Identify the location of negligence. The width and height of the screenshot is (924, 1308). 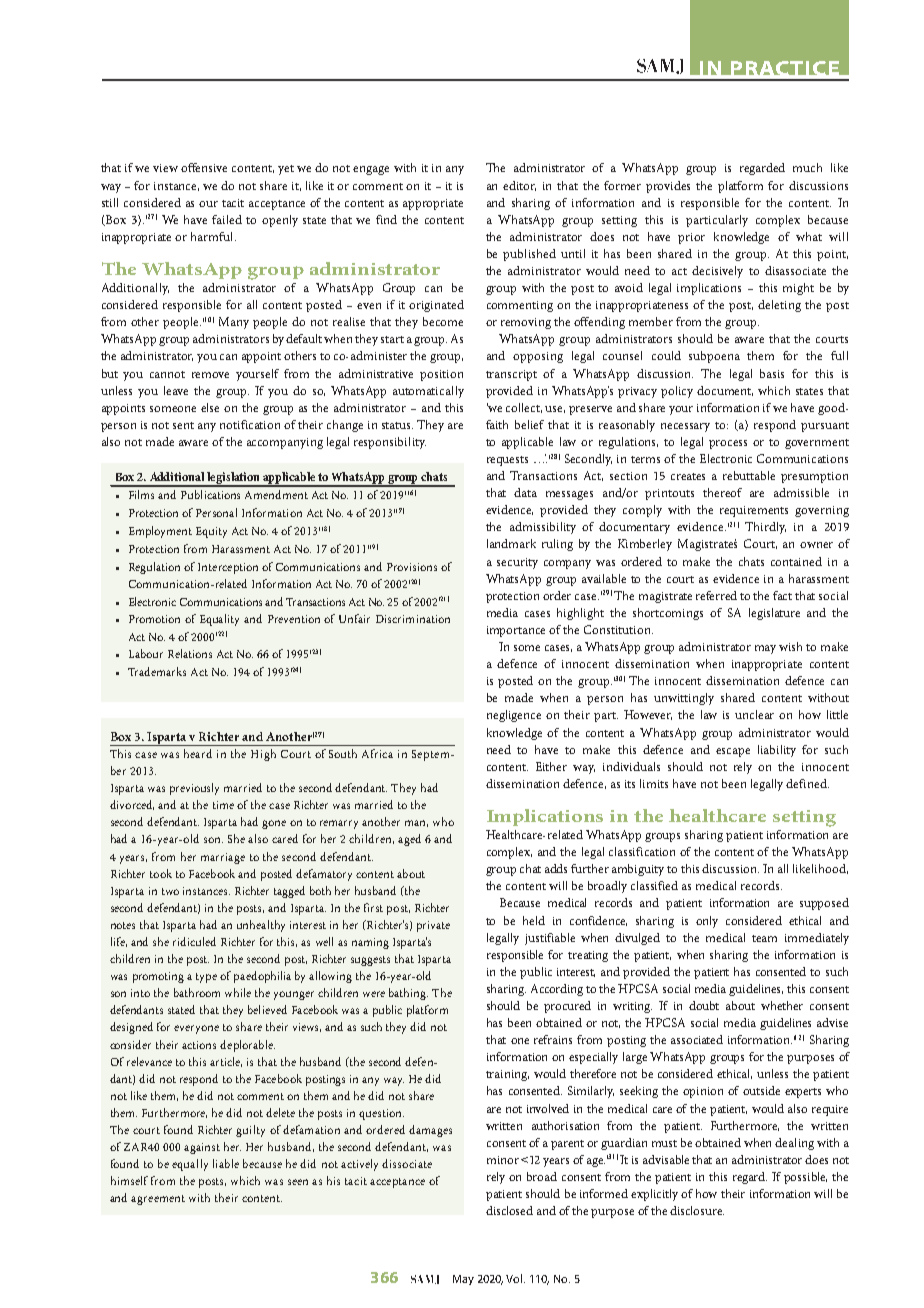
(514, 716).
